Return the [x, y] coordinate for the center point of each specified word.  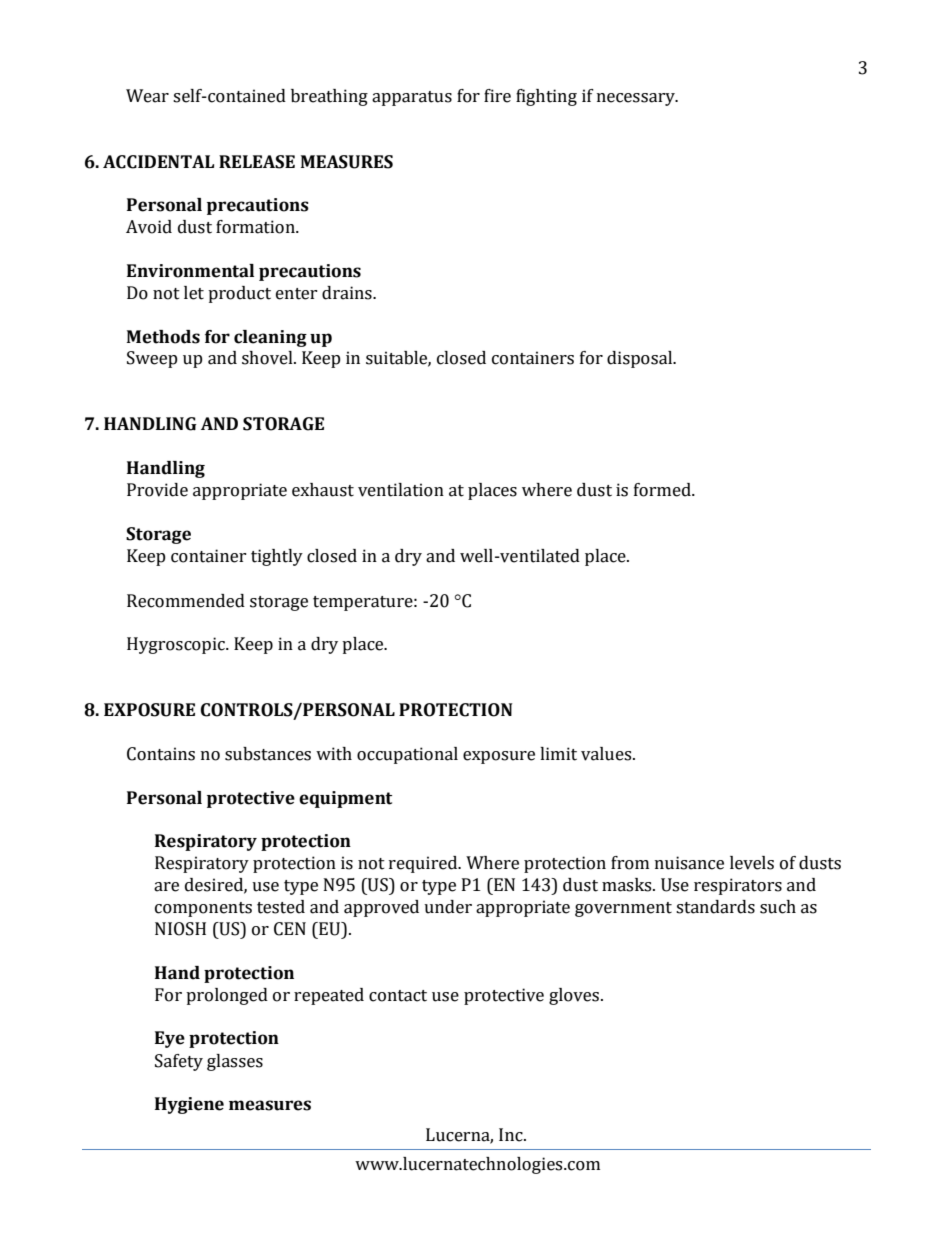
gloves [574, 996]
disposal [641, 359]
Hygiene [189, 1105]
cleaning [270, 338]
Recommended [186, 601]
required [424, 864]
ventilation [401, 490]
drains [348, 293]
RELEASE [257, 162]
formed [663, 490]
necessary [637, 99]
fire [497, 96]
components [203, 909]
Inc [512, 1135]
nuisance [689, 863]
